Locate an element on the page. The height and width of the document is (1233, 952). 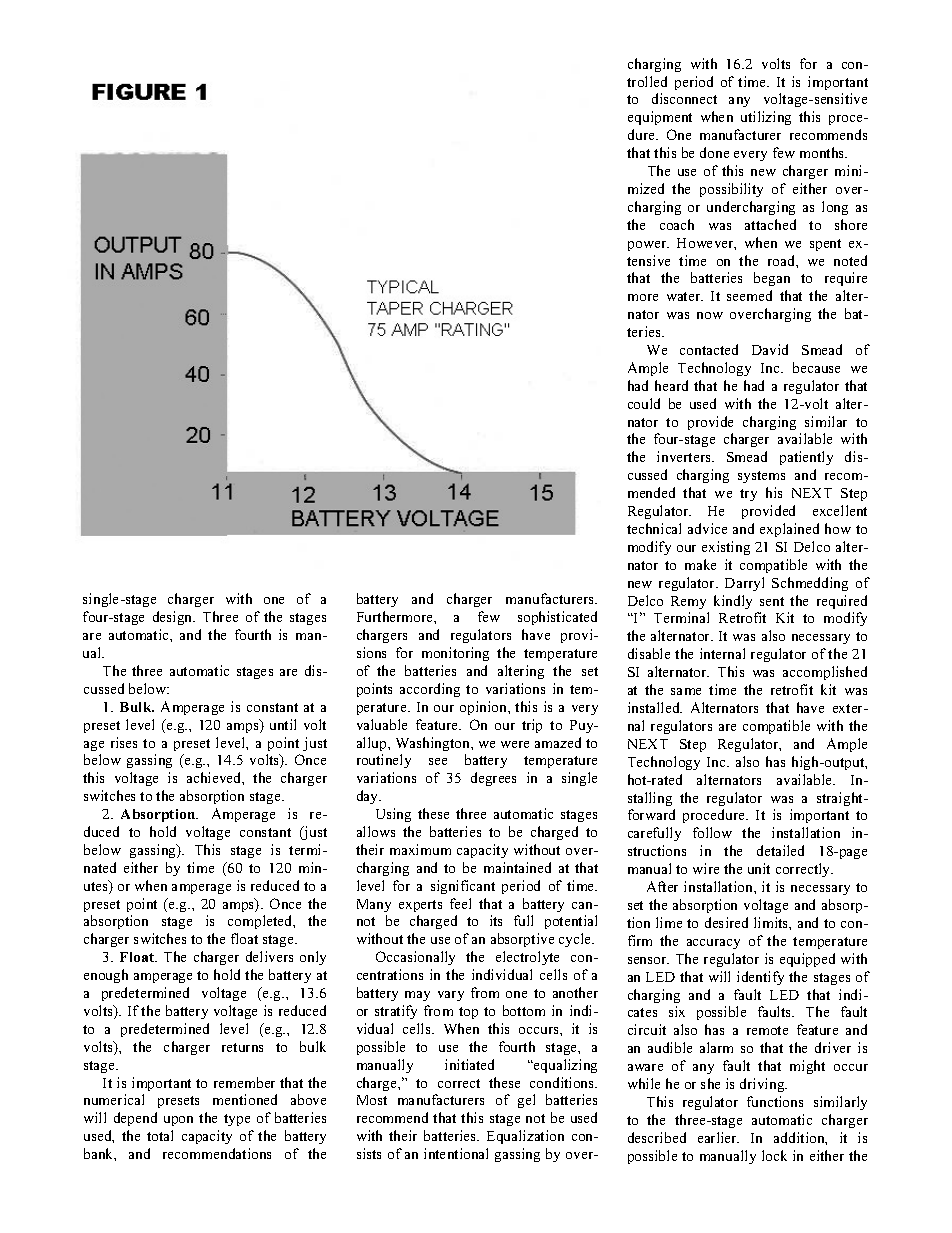
disconnect is located at coordinates (684, 98).
